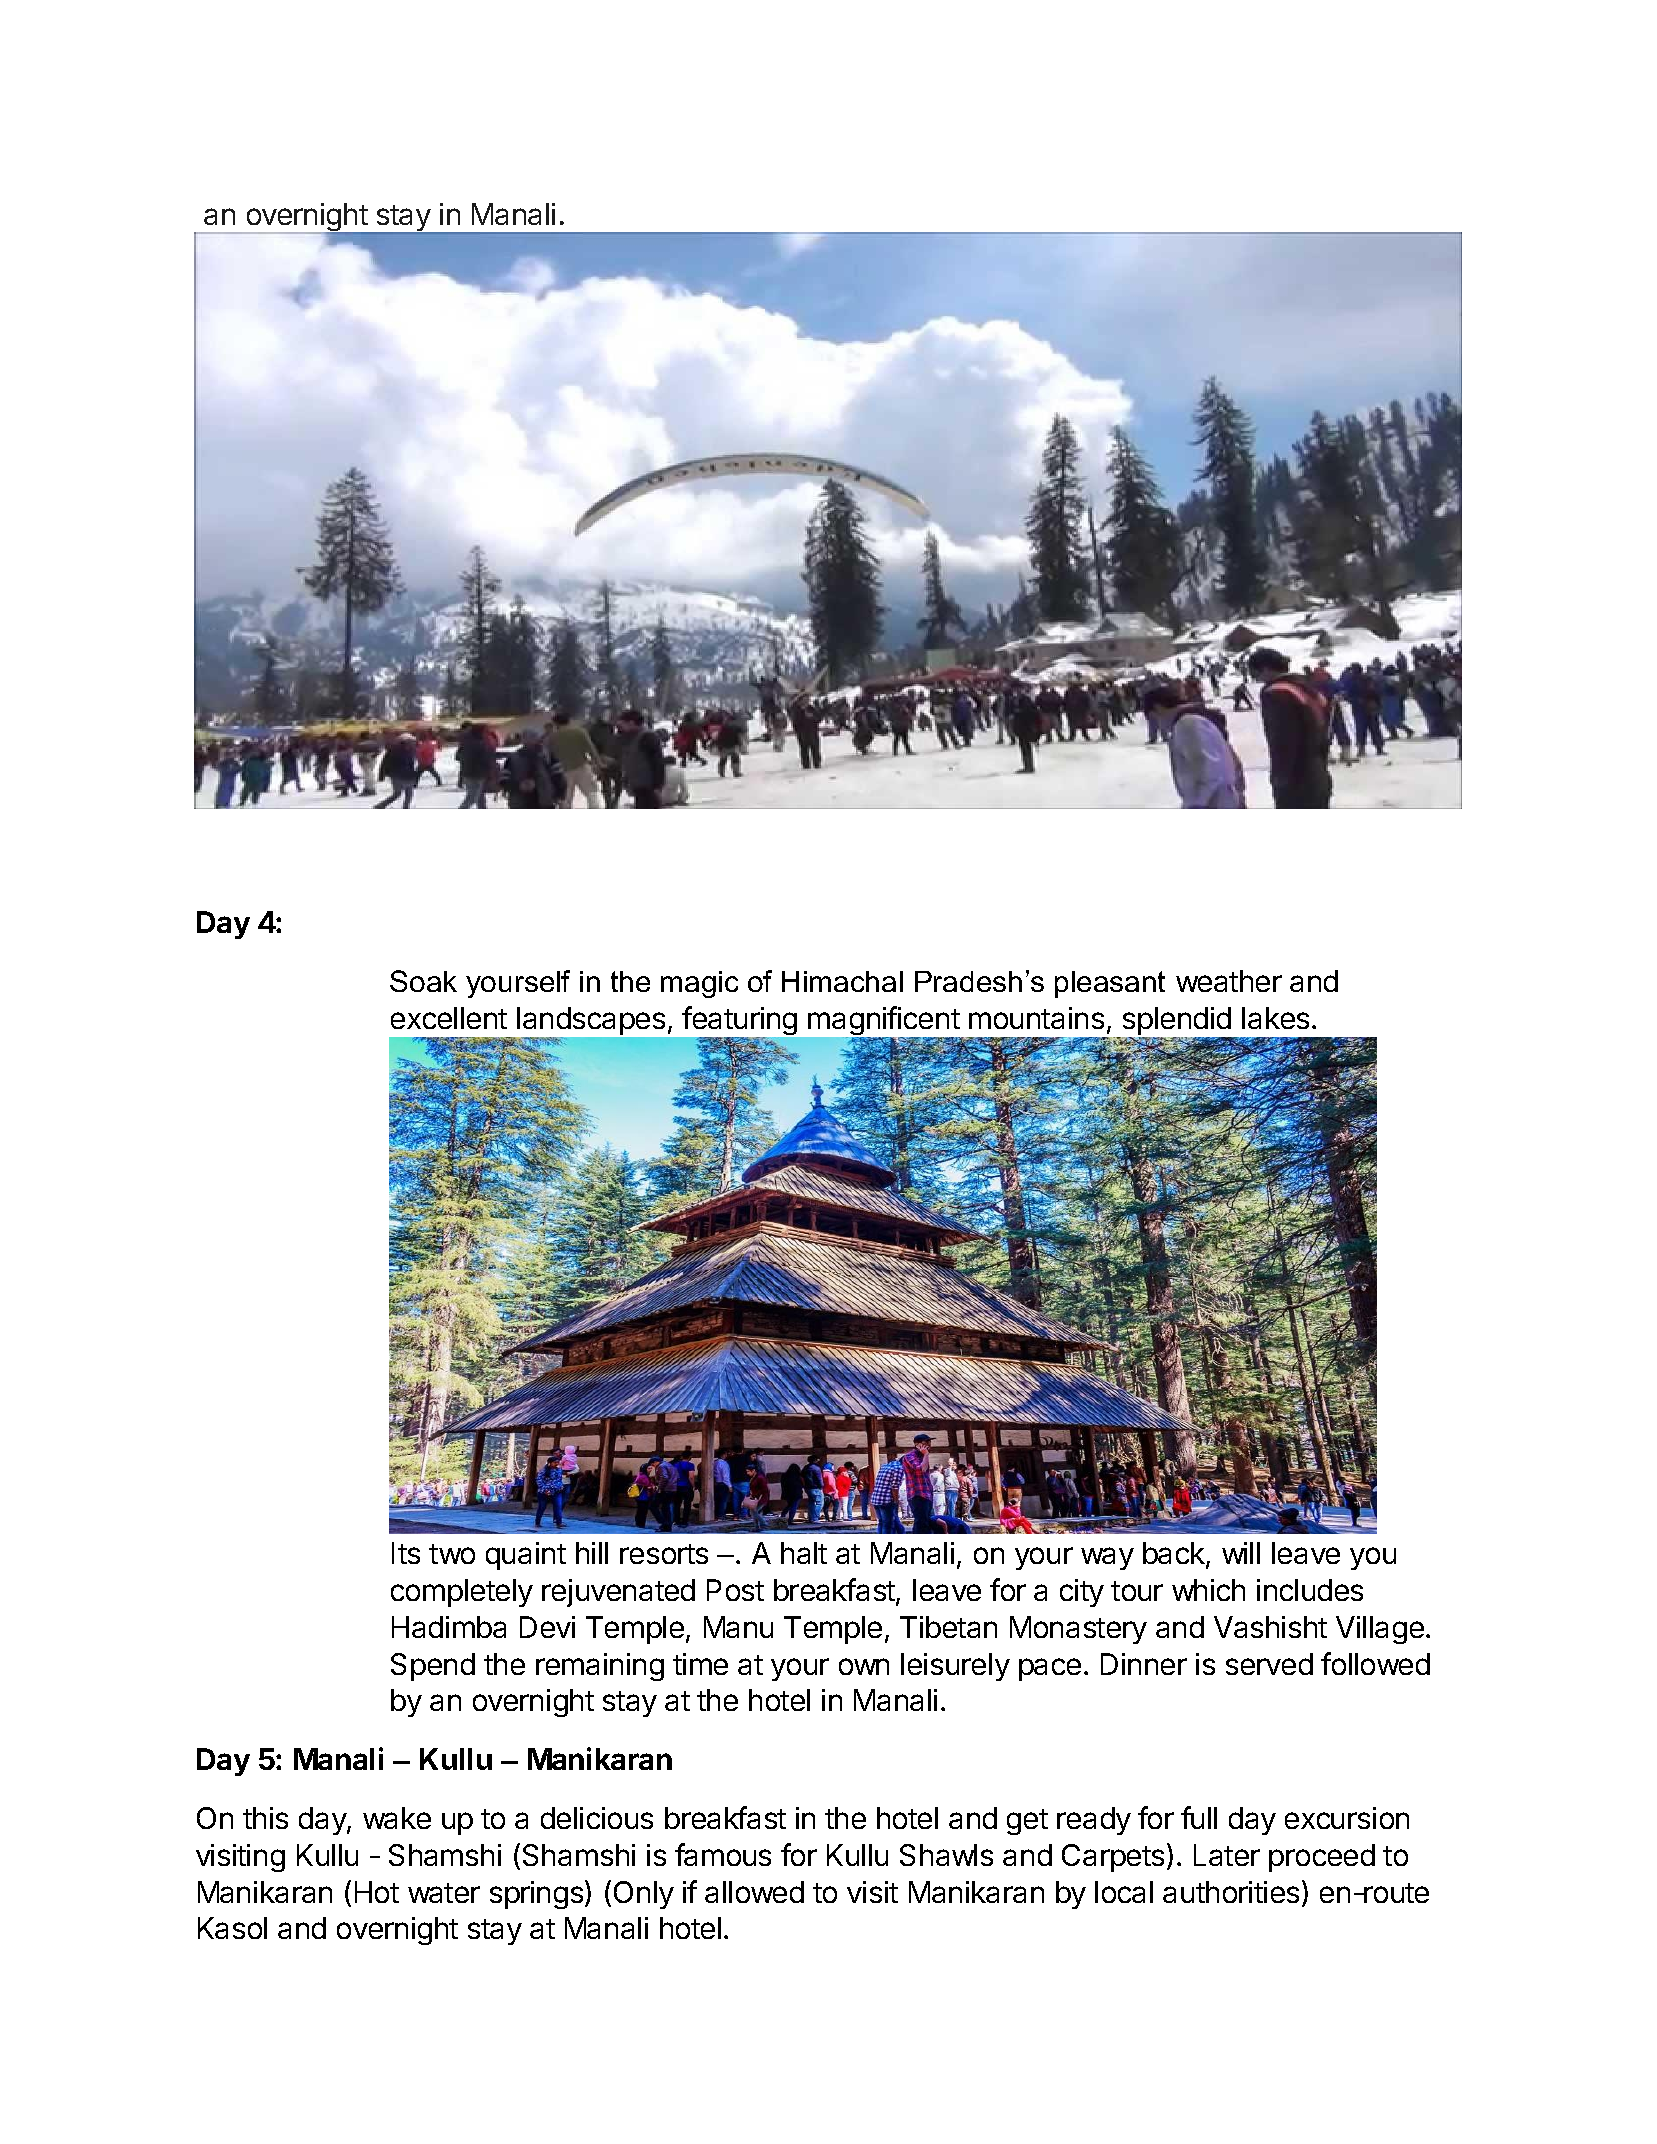 The image size is (1657, 2144). I want to click on halt, so click(804, 1553).
